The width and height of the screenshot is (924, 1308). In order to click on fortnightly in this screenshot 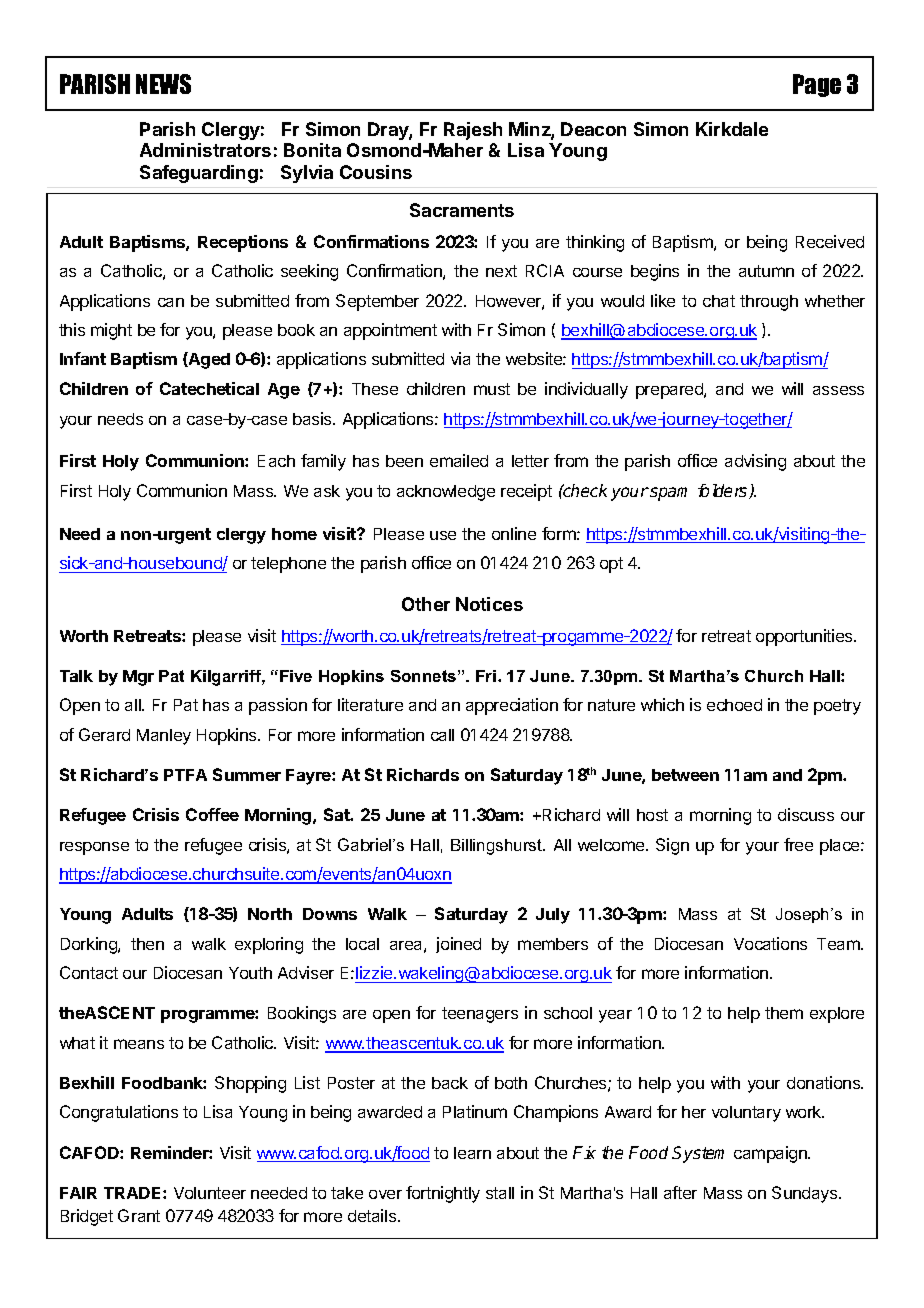, I will do `click(443, 1194)`.
